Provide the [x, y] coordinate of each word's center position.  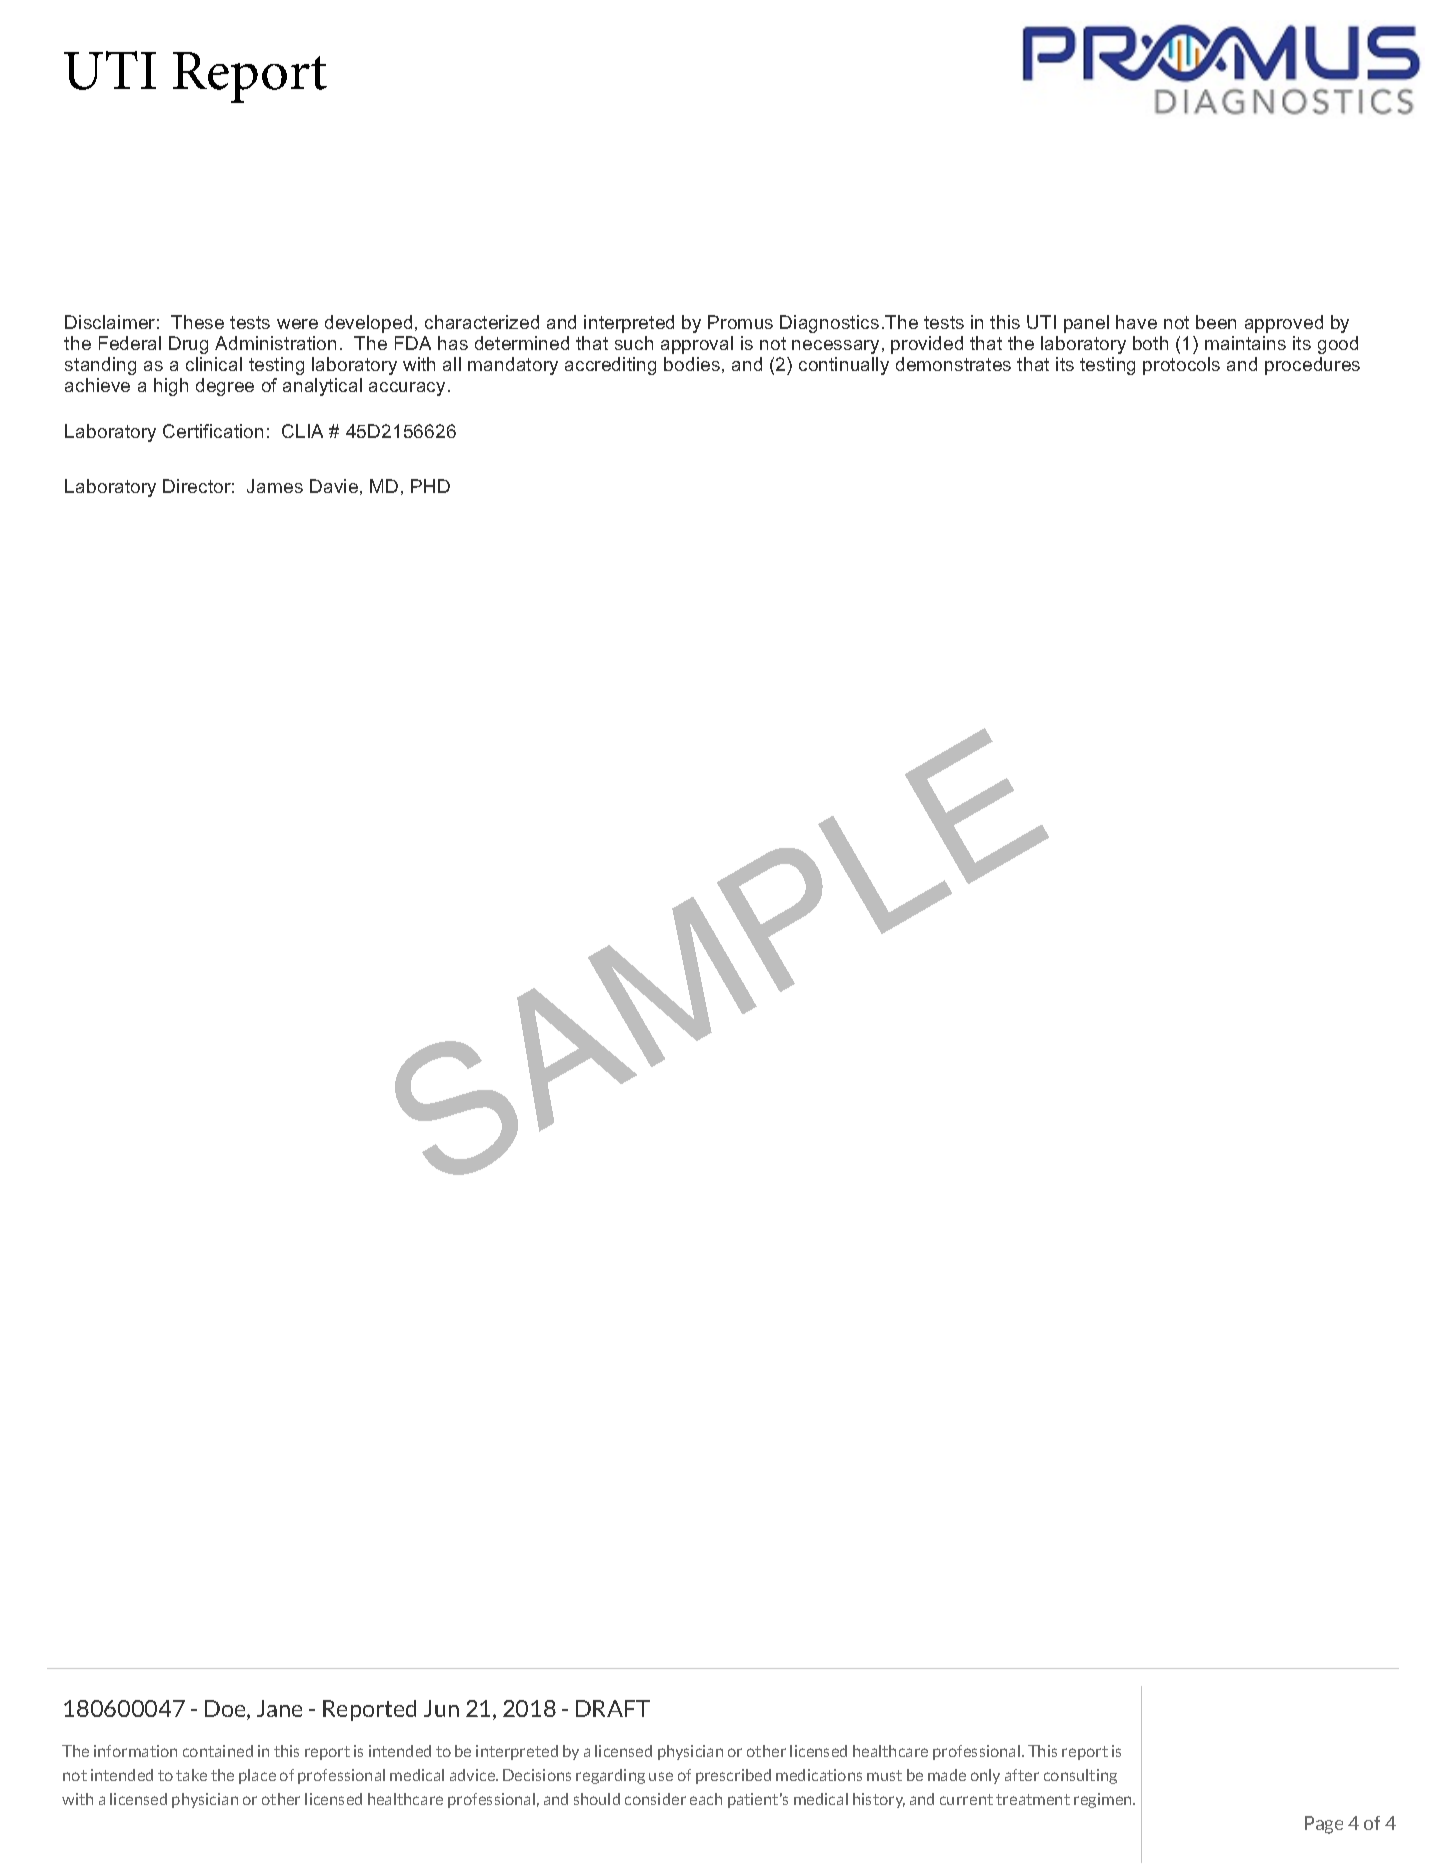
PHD [430, 486]
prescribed [733, 1776]
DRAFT [613, 1708]
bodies [692, 364]
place [257, 1776]
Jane [279, 1708]
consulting [1080, 1776]
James [275, 486]
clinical [214, 364]
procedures [1312, 366]
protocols [1181, 366]
